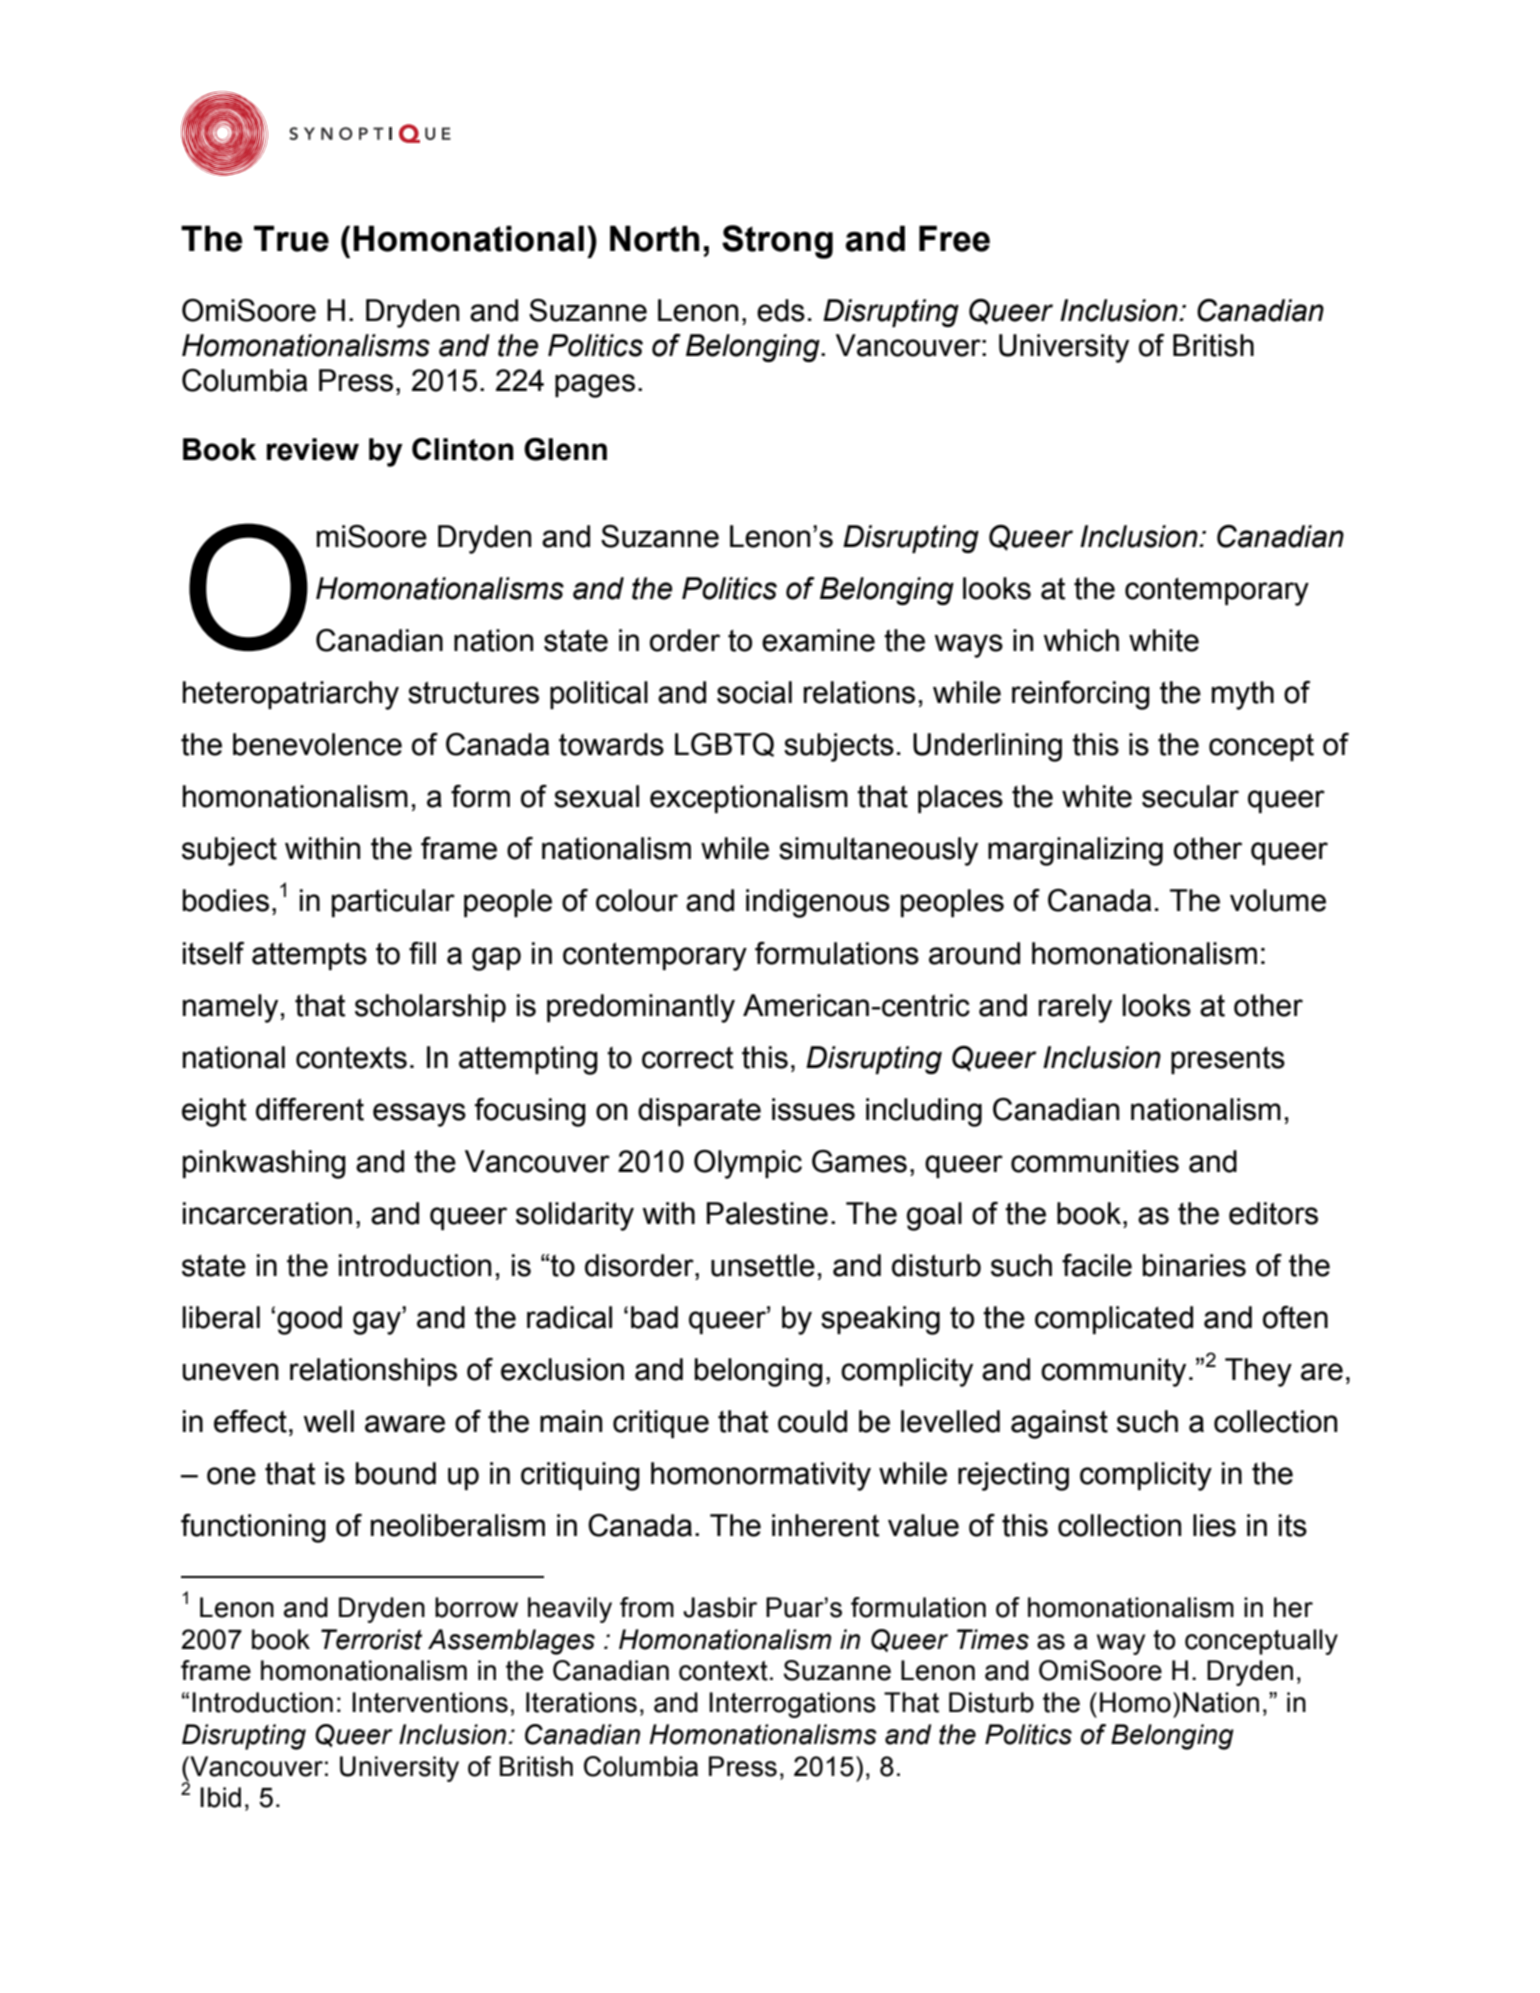 Image resolution: width=1540 pixels, height=1993 pixels. What do you see at coordinates (430, 1008) in the screenshot?
I see `scholarship` at bounding box center [430, 1008].
